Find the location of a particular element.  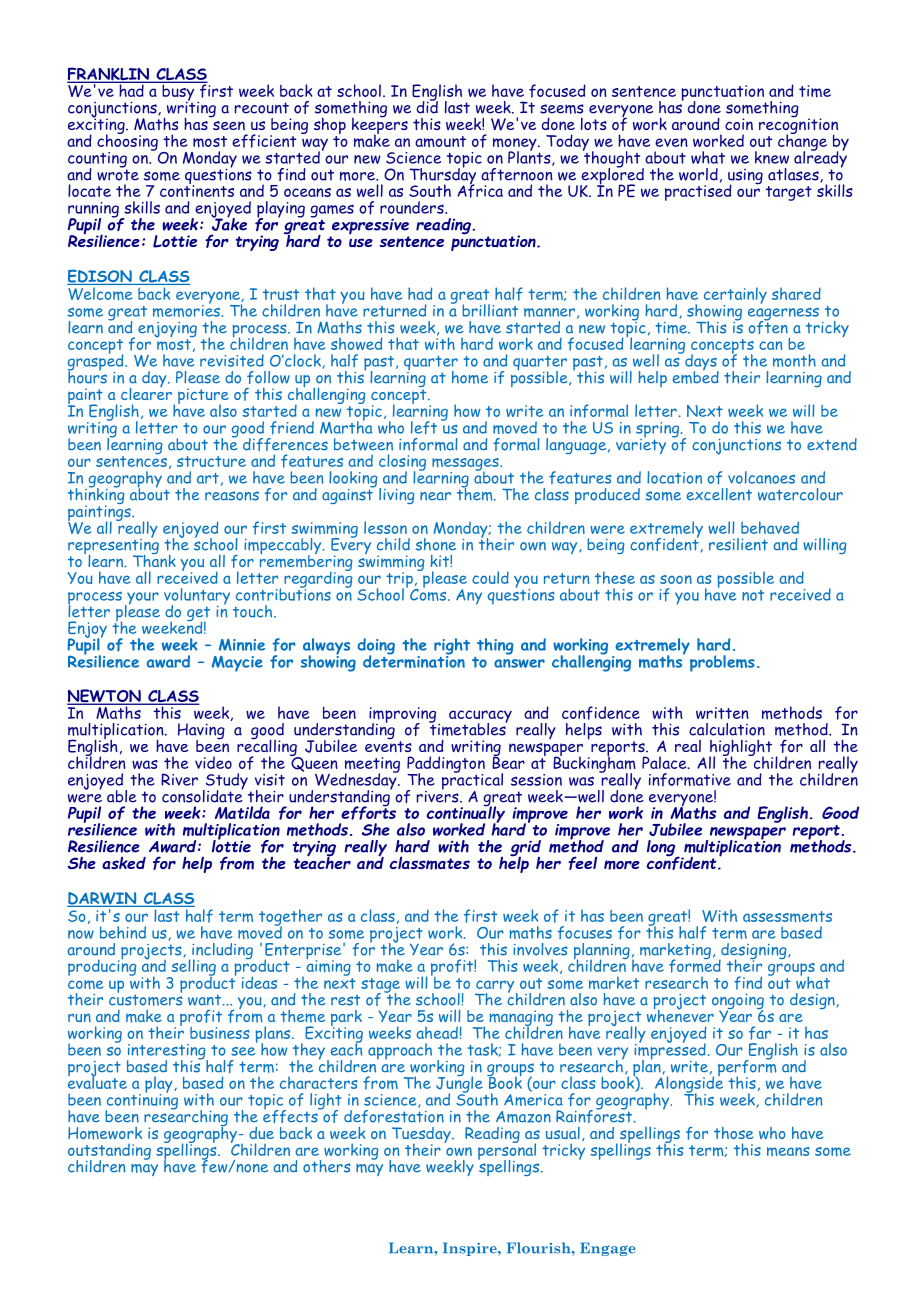

outstanding is located at coordinates (109, 1152).
